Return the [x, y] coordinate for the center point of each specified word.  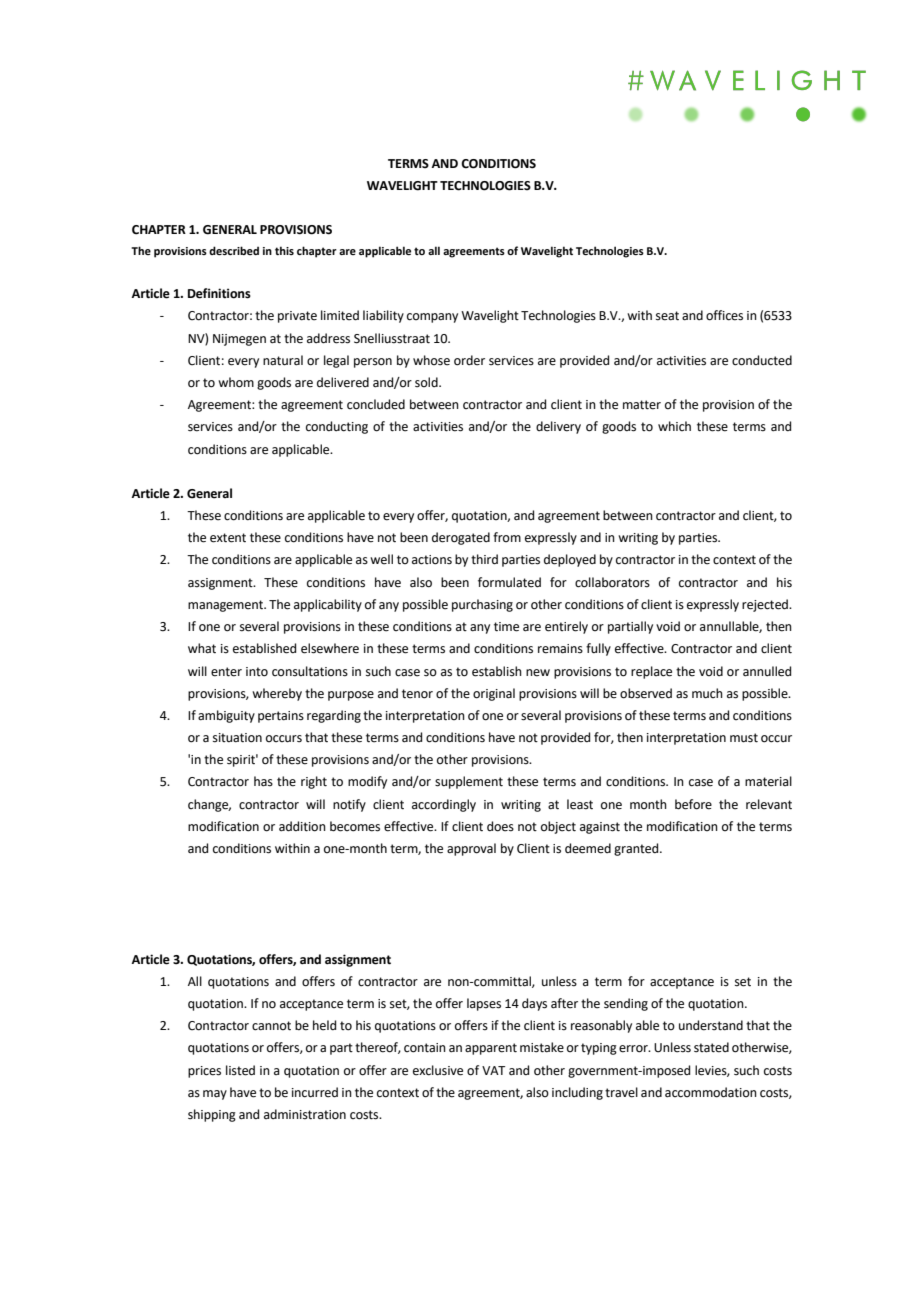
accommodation [711, 1092]
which [674, 426]
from [507, 537]
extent [228, 538]
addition [302, 826]
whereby [277, 694]
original [494, 694]
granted [637, 849]
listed [240, 1070]
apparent [491, 1049]
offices [724, 315]
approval [471, 849]
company [432, 318]
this [284, 250]
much [707, 693]
